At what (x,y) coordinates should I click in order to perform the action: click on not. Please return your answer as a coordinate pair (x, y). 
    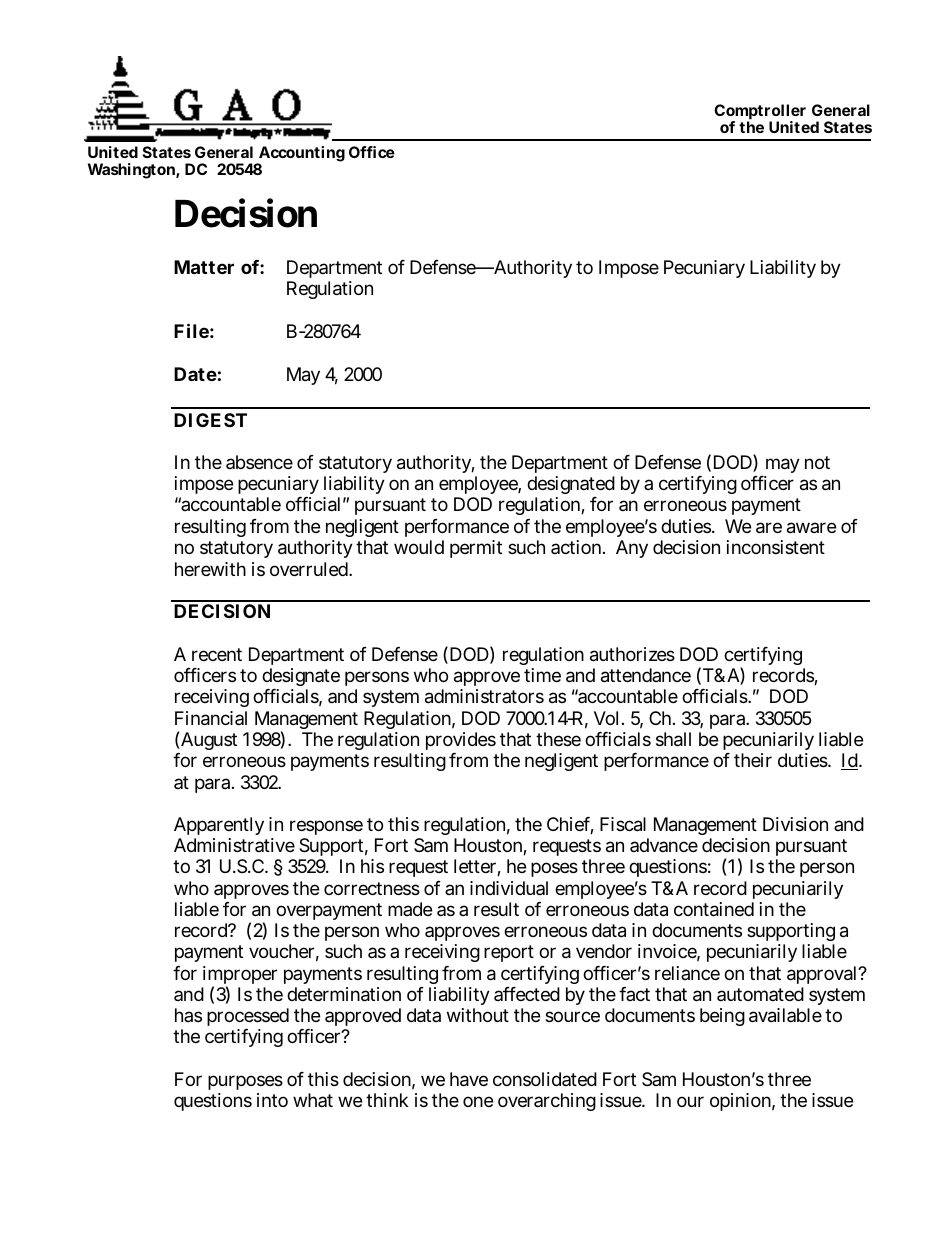
    Looking at the image, I should click on (817, 462).
